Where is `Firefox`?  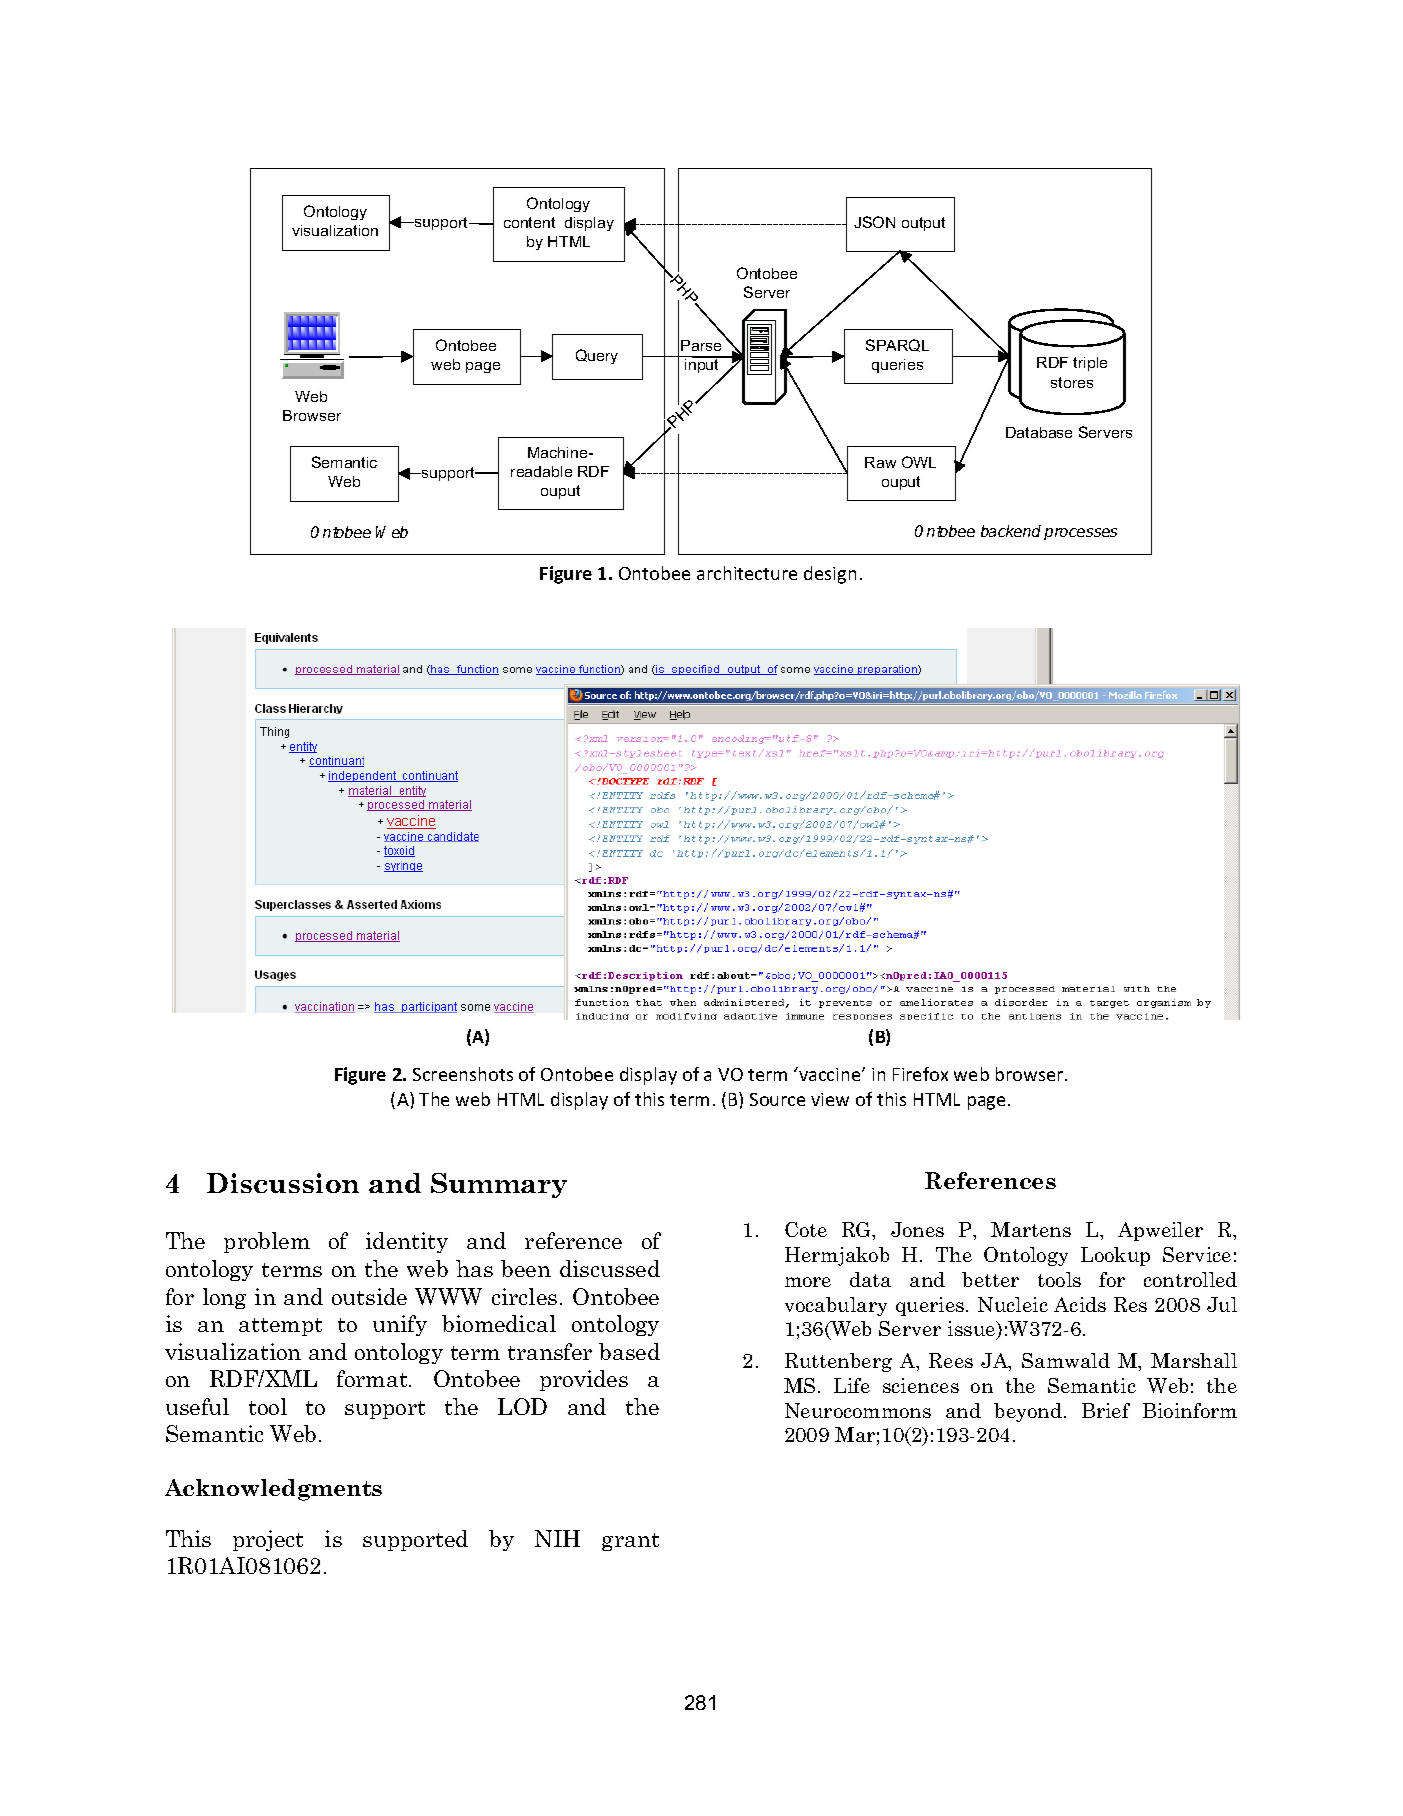 Firefox is located at coordinates (920, 1074).
